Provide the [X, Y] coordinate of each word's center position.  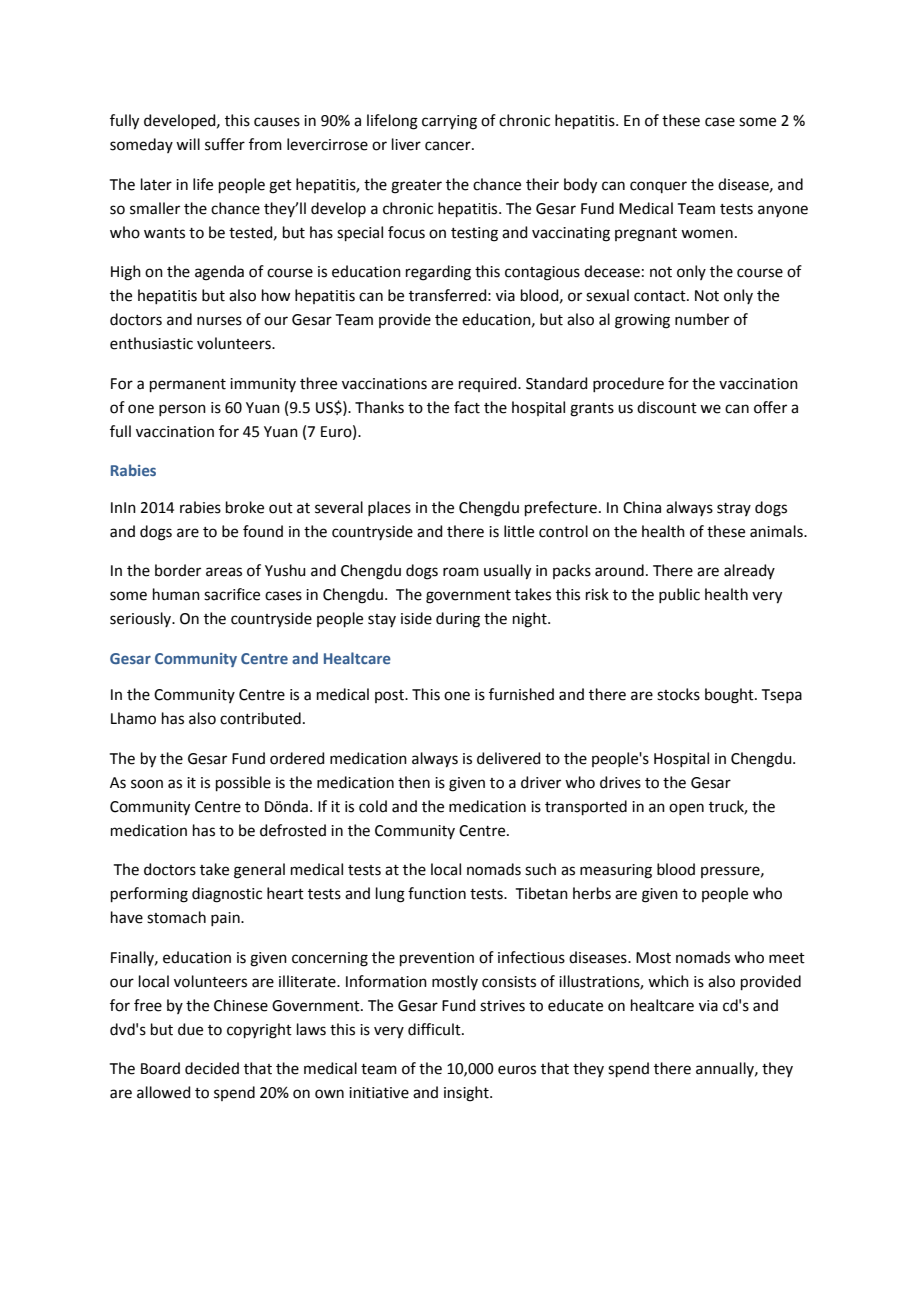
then [414, 782]
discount [667, 407]
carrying [449, 122]
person [182, 410]
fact [467, 407]
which [668, 981]
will [188, 144]
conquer [658, 187]
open [686, 809]
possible [243, 783]
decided [212, 1068]
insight [467, 1094]
